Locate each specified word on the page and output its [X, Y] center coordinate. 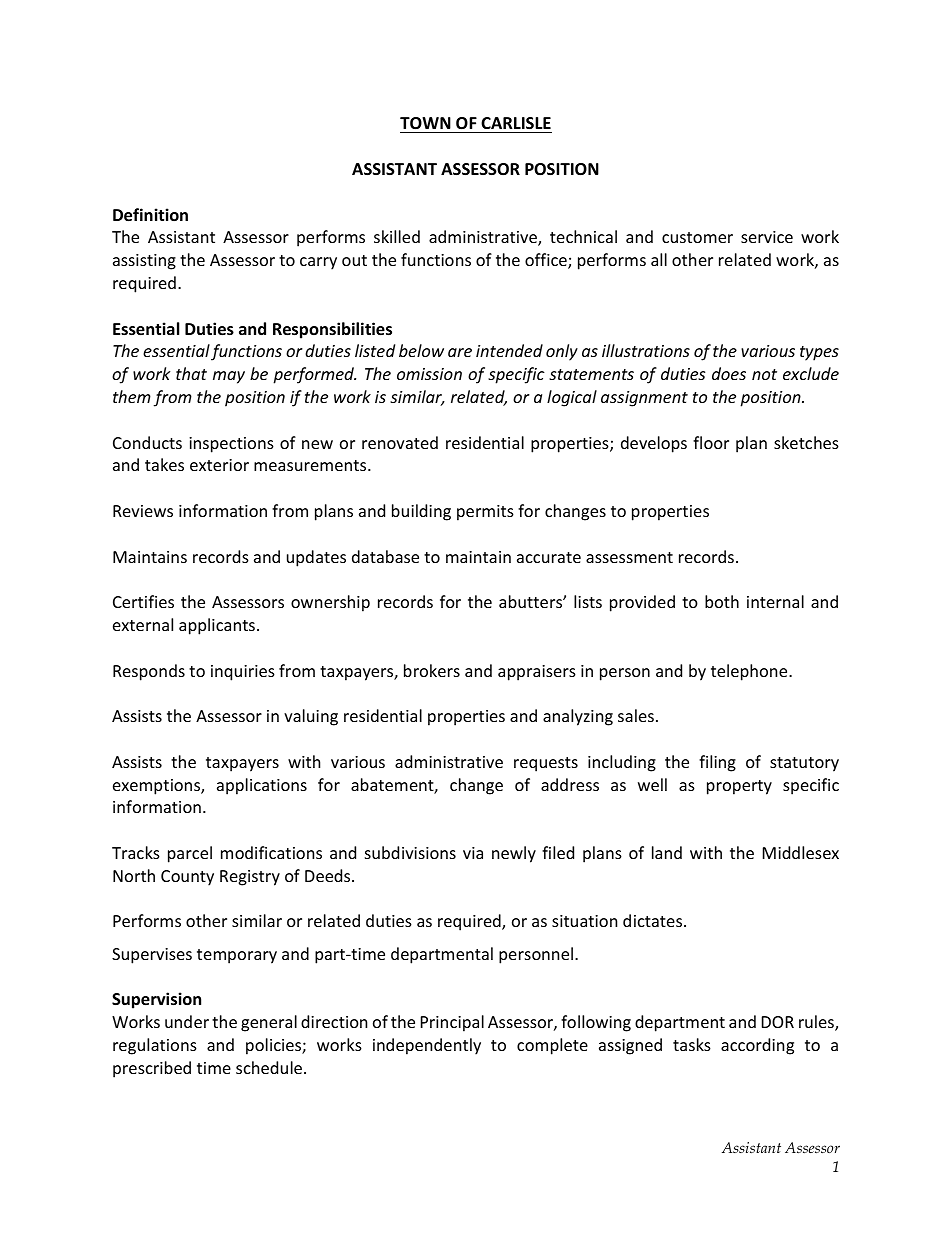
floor [711, 442]
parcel [190, 854]
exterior [219, 465]
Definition [150, 215]
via [473, 853]
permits [485, 513]
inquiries [243, 673]
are [460, 352]
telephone [750, 672]
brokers [432, 670]
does [729, 373]
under [187, 1021]
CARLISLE [516, 123]
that [191, 373]
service [767, 237]
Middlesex [801, 852]
